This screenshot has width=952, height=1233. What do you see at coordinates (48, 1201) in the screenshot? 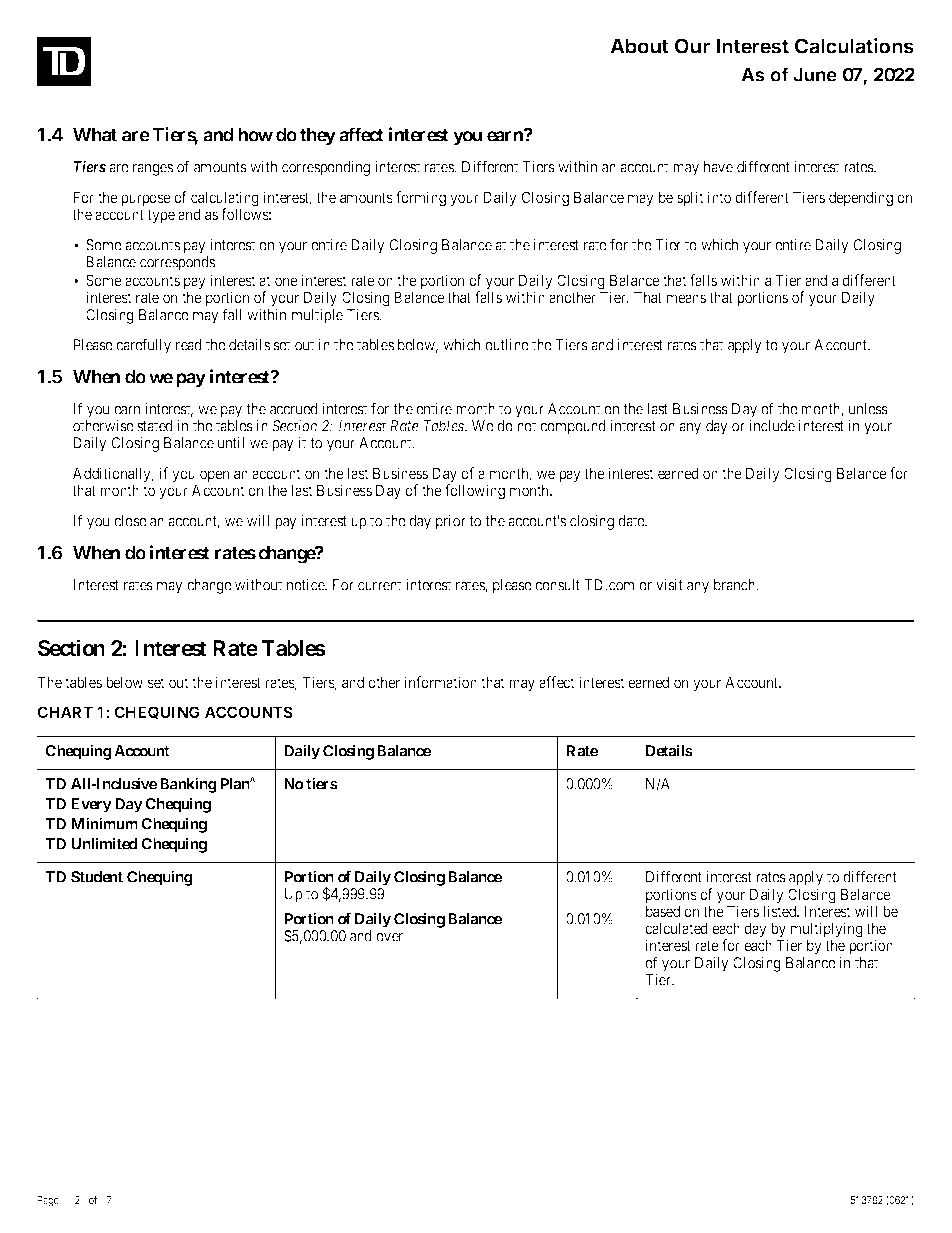
I see `Page` at bounding box center [48, 1201].
